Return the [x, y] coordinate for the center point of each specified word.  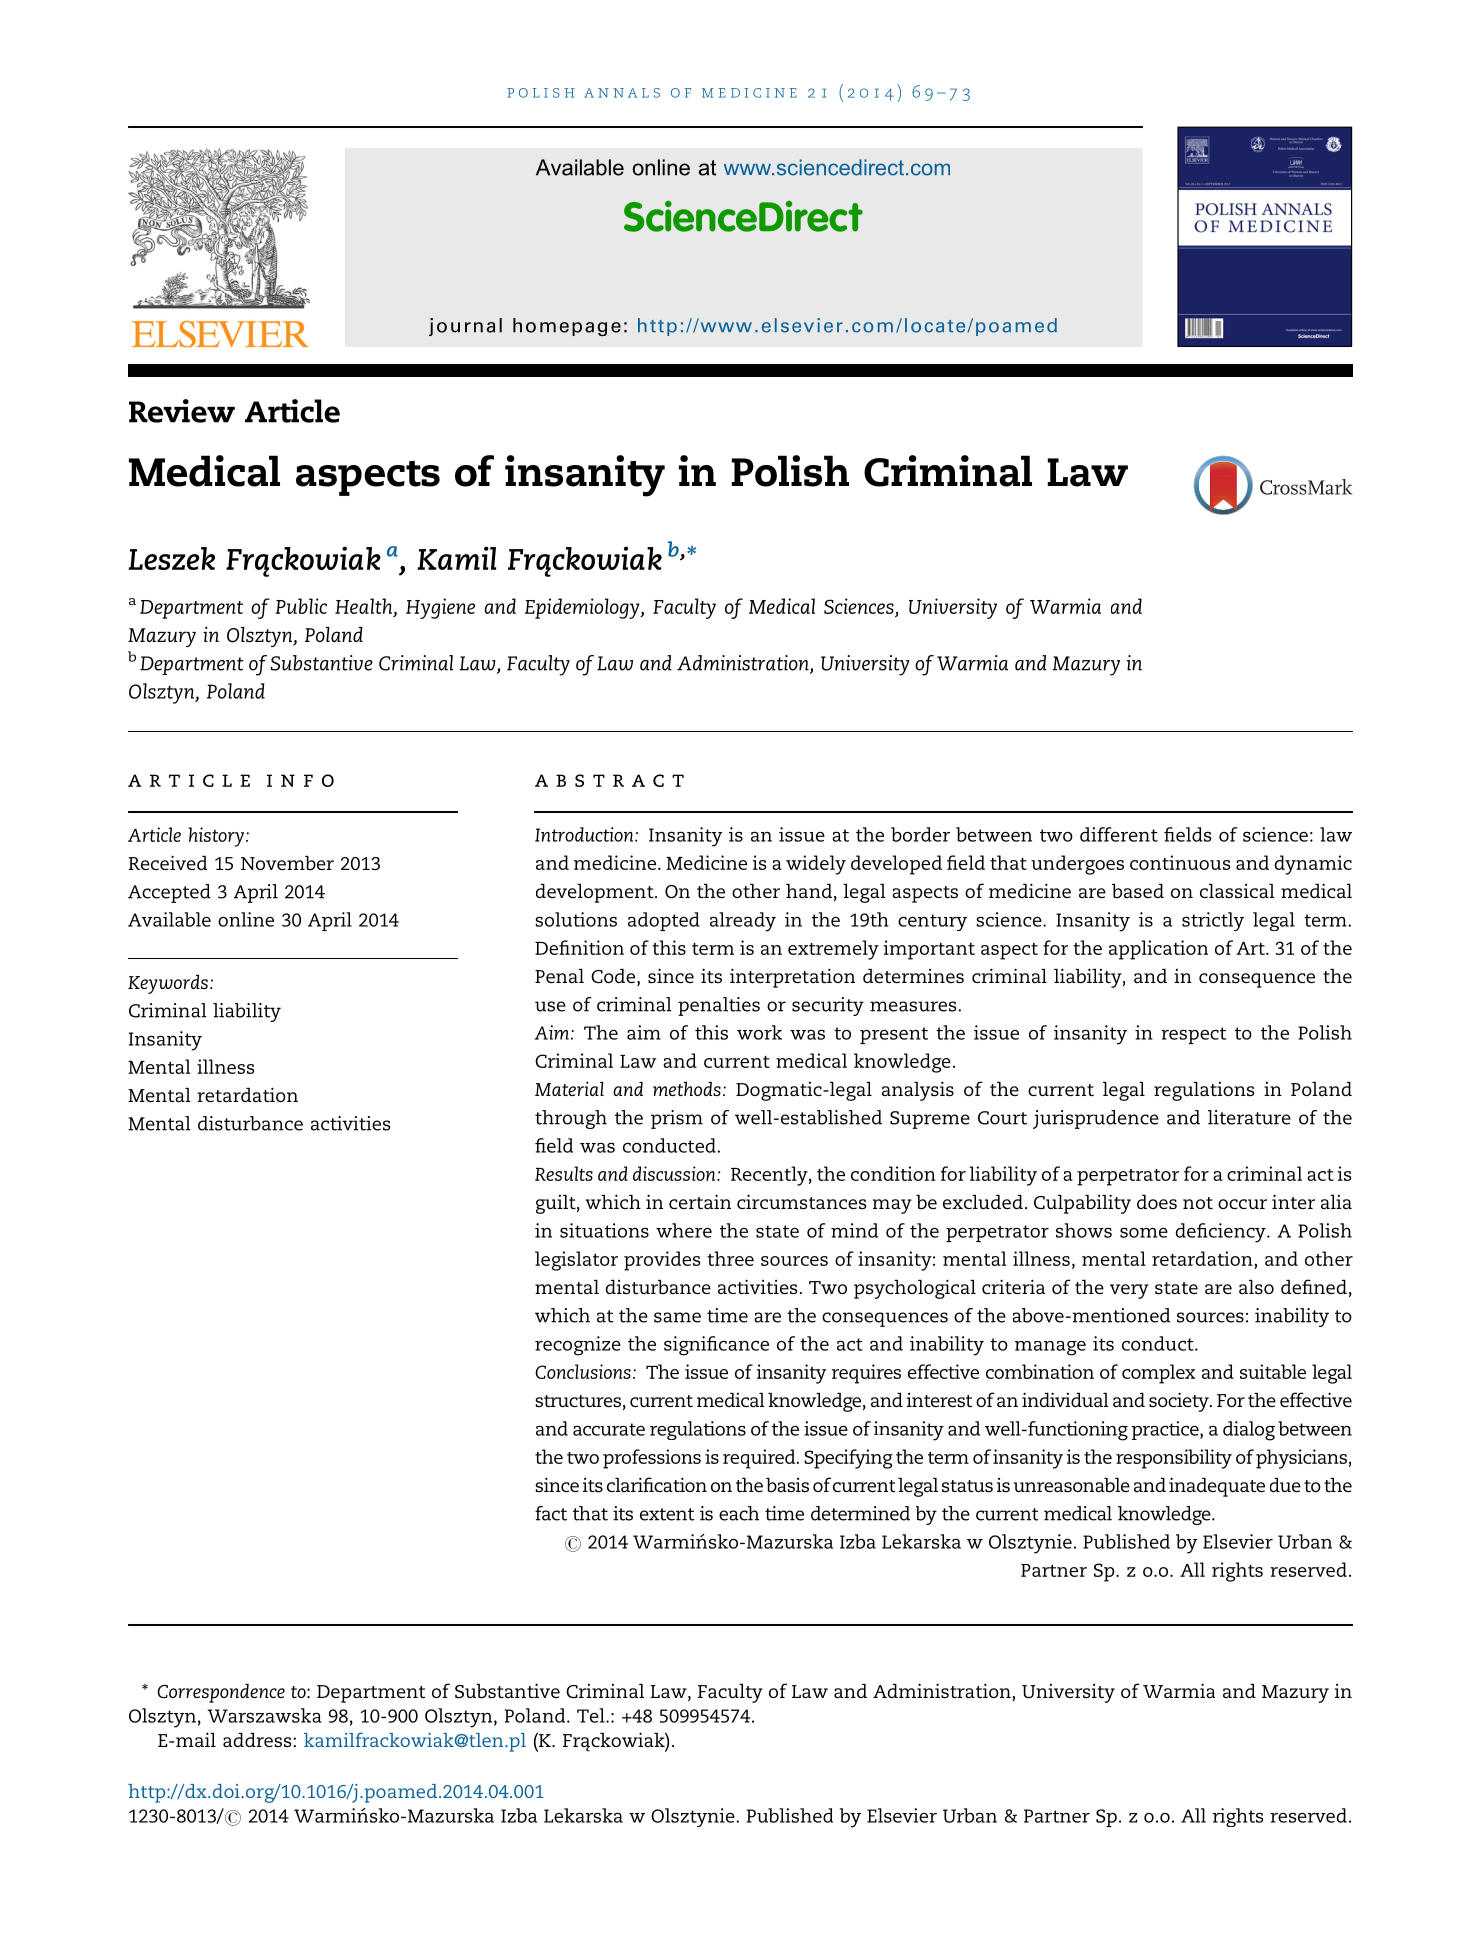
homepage [567, 327]
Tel [592, 1715]
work [759, 1032]
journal [465, 327]
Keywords [168, 984]
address [258, 1740]
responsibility [1174, 1459]
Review [182, 411]
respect [1193, 1035]
